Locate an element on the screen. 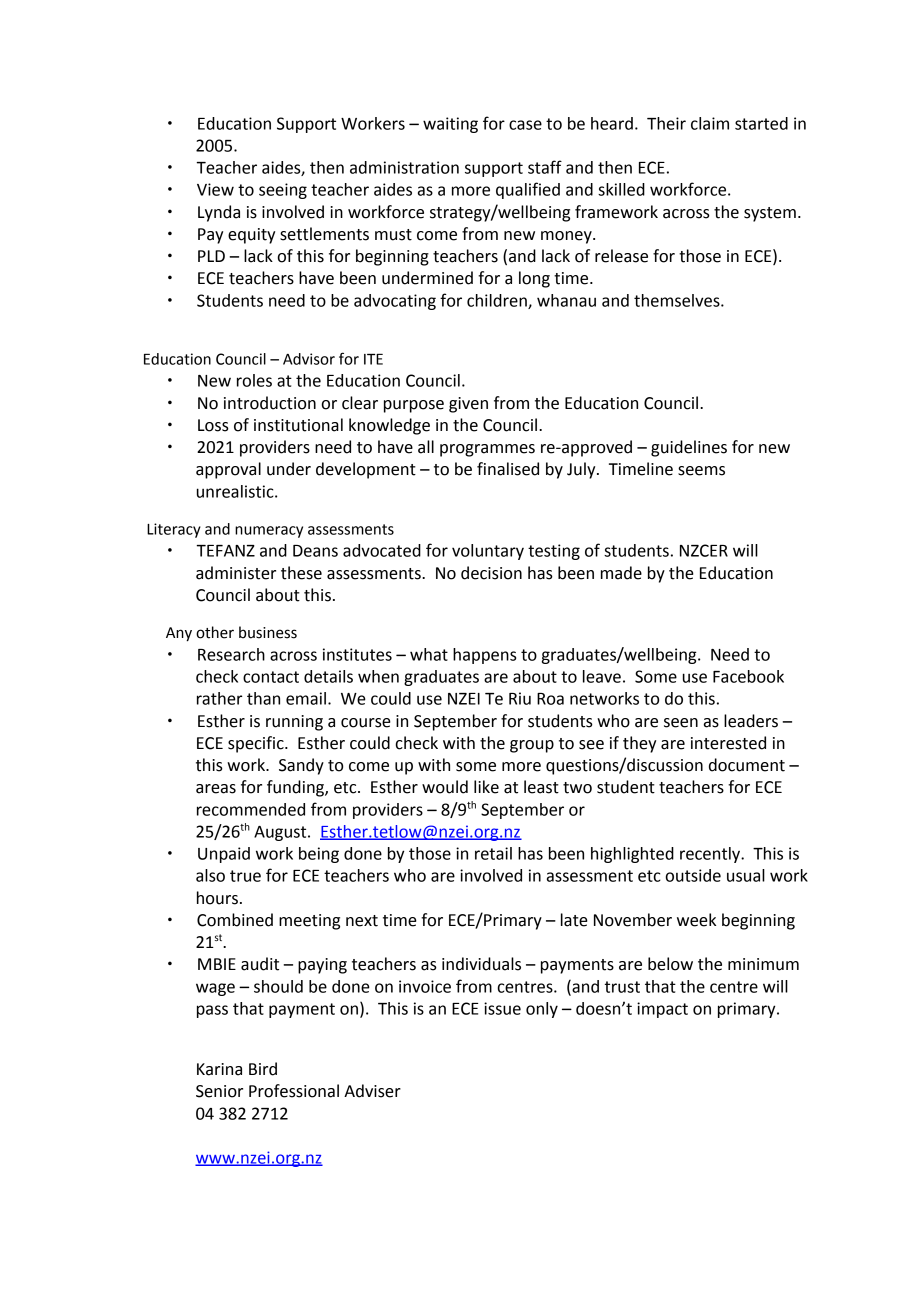 Image resolution: width=924 pixels, height=1308 pixels. waiting is located at coordinates (450, 125).
